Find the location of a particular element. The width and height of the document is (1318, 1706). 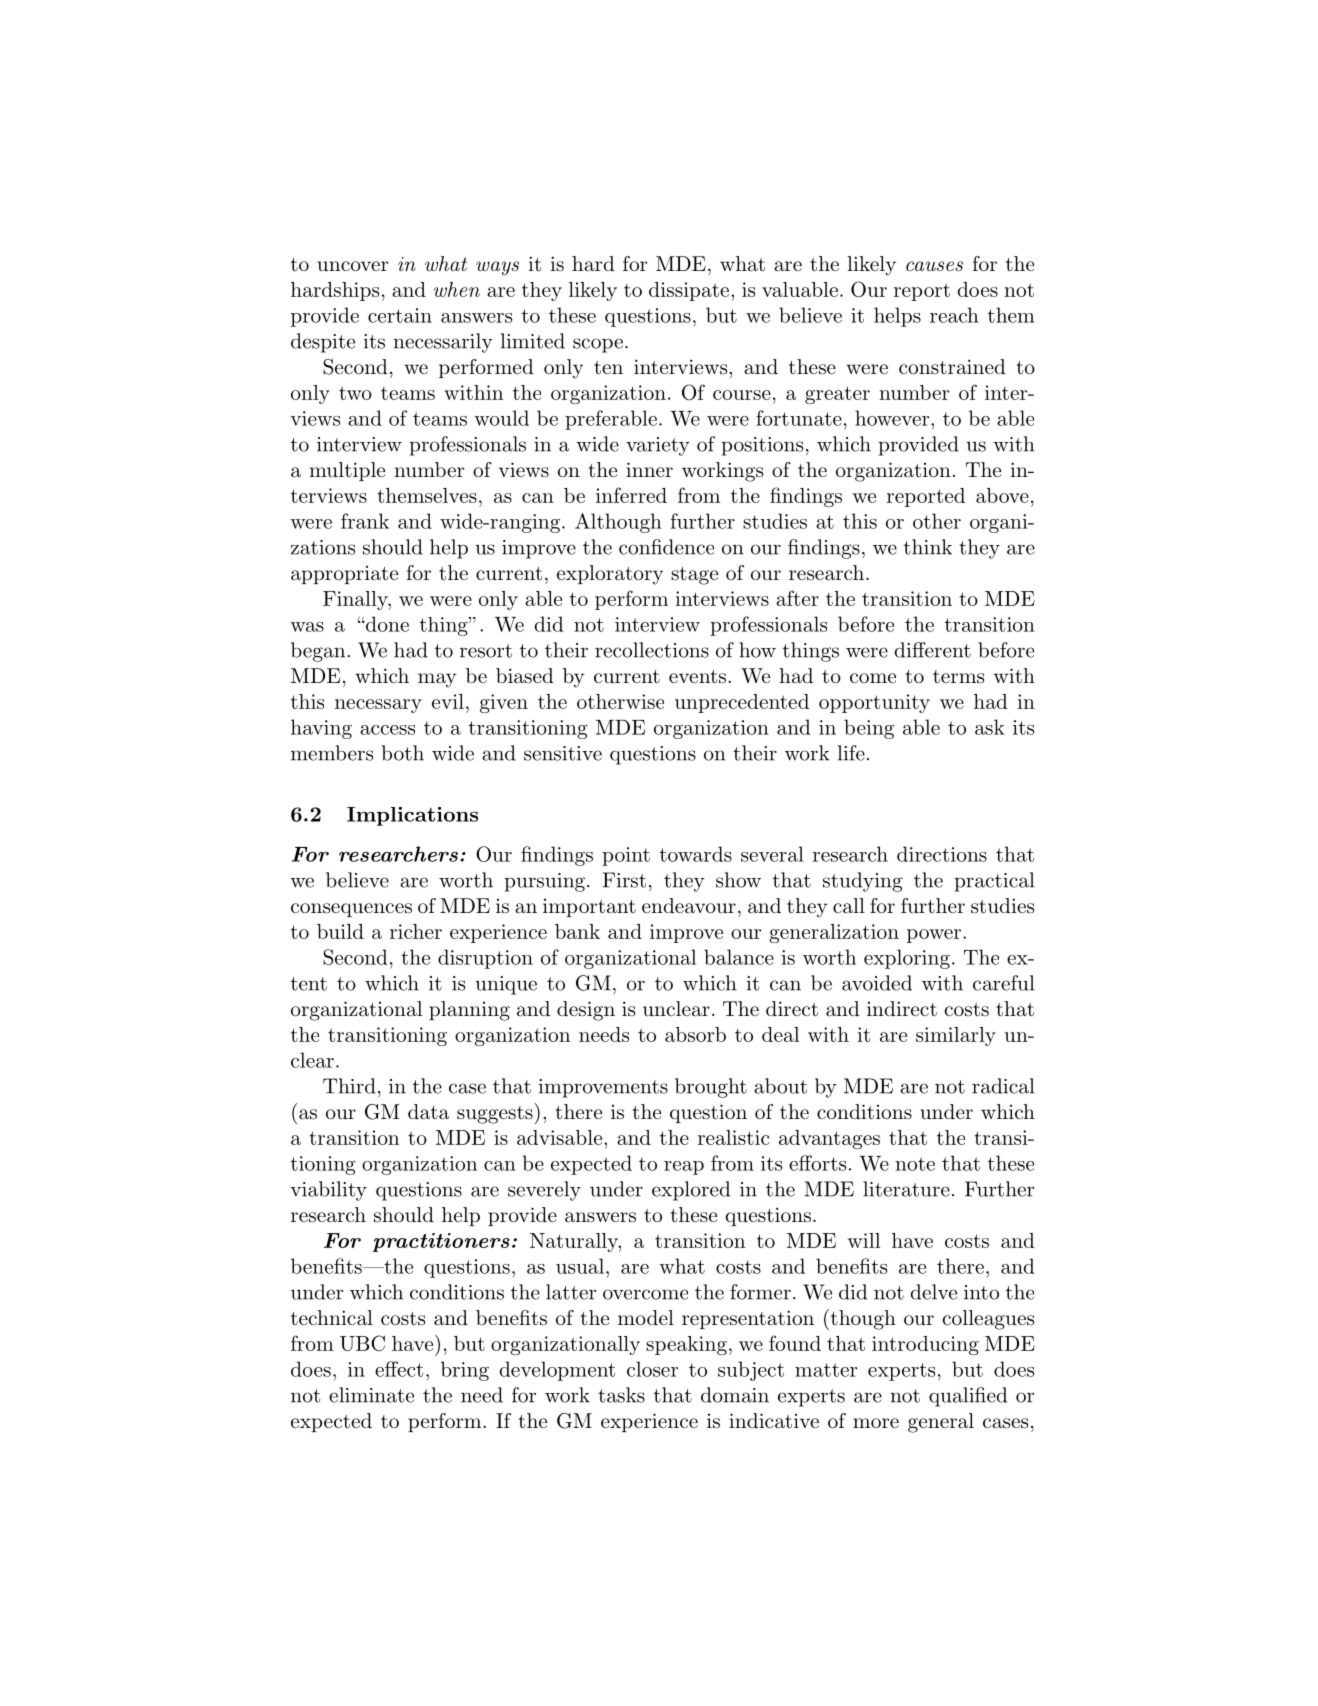

Implications is located at coordinates (412, 816).
